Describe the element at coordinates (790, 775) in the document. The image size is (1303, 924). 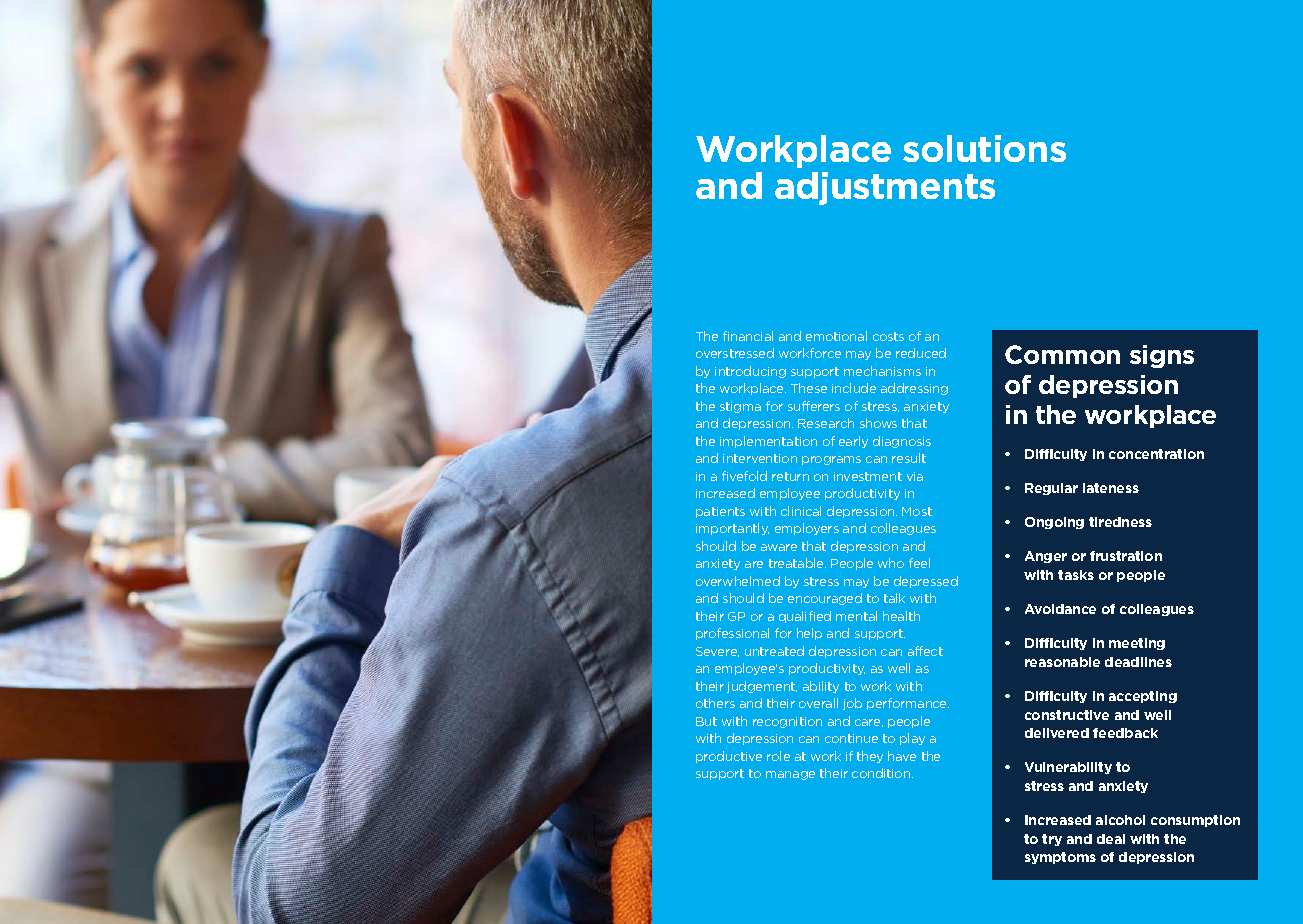
I see `manage` at that location.
